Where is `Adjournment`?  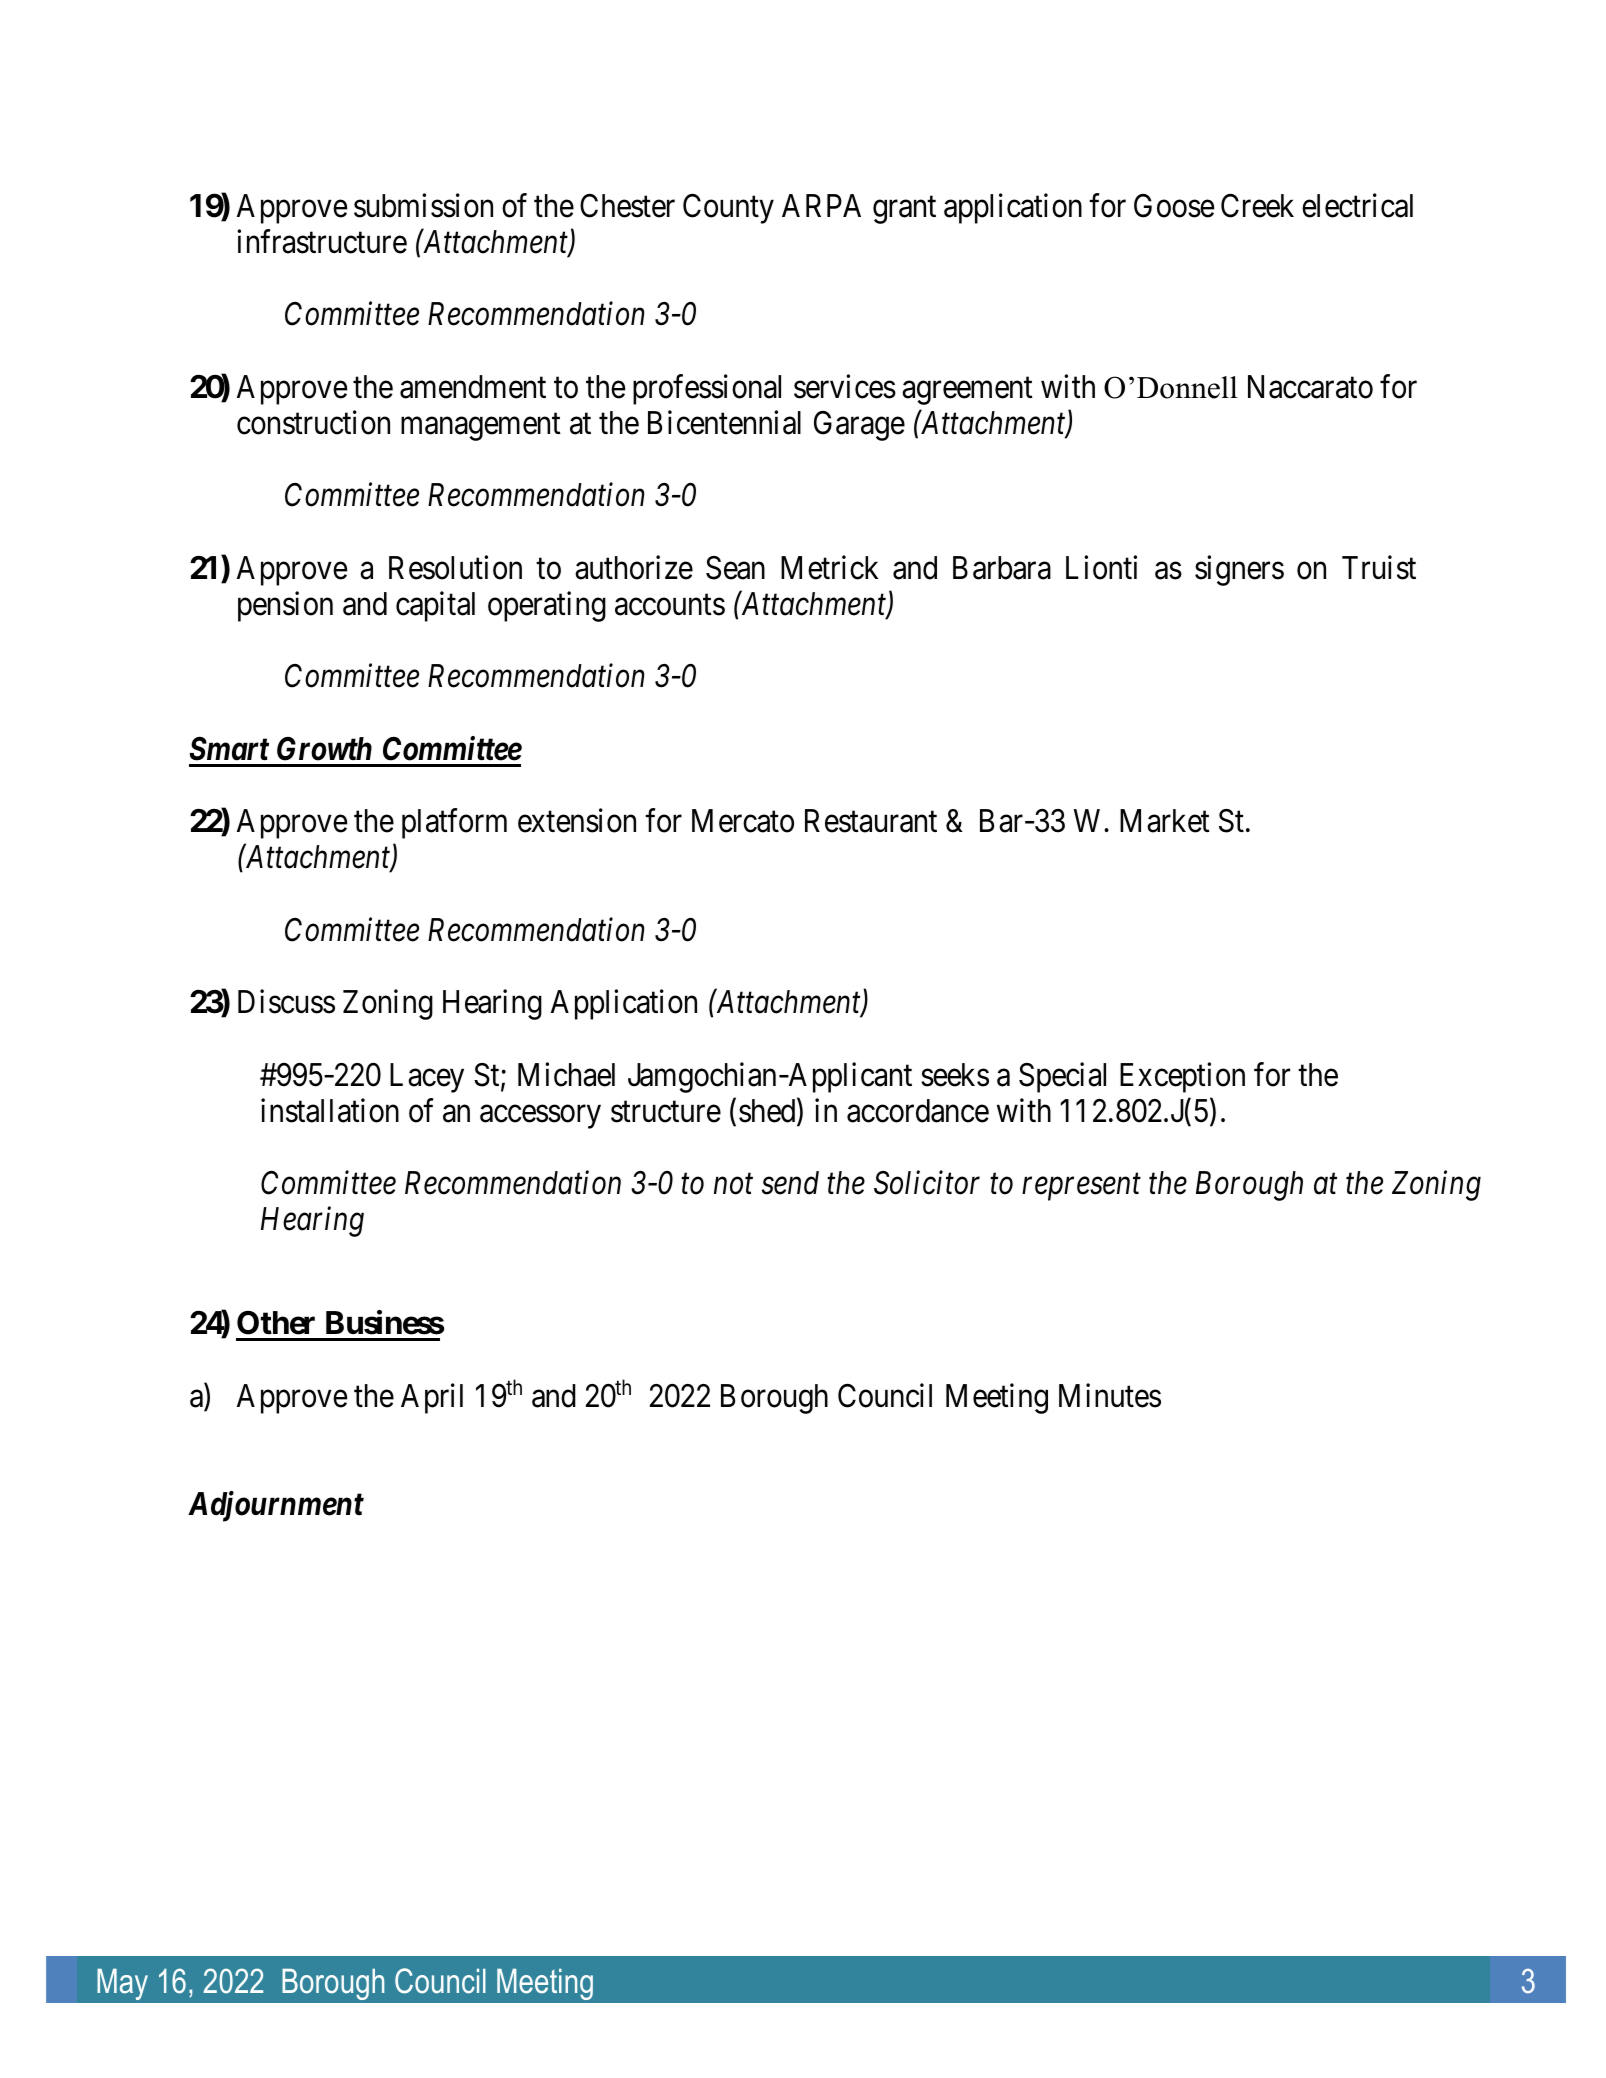
Adjournment is located at coordinates (276, 1506).
